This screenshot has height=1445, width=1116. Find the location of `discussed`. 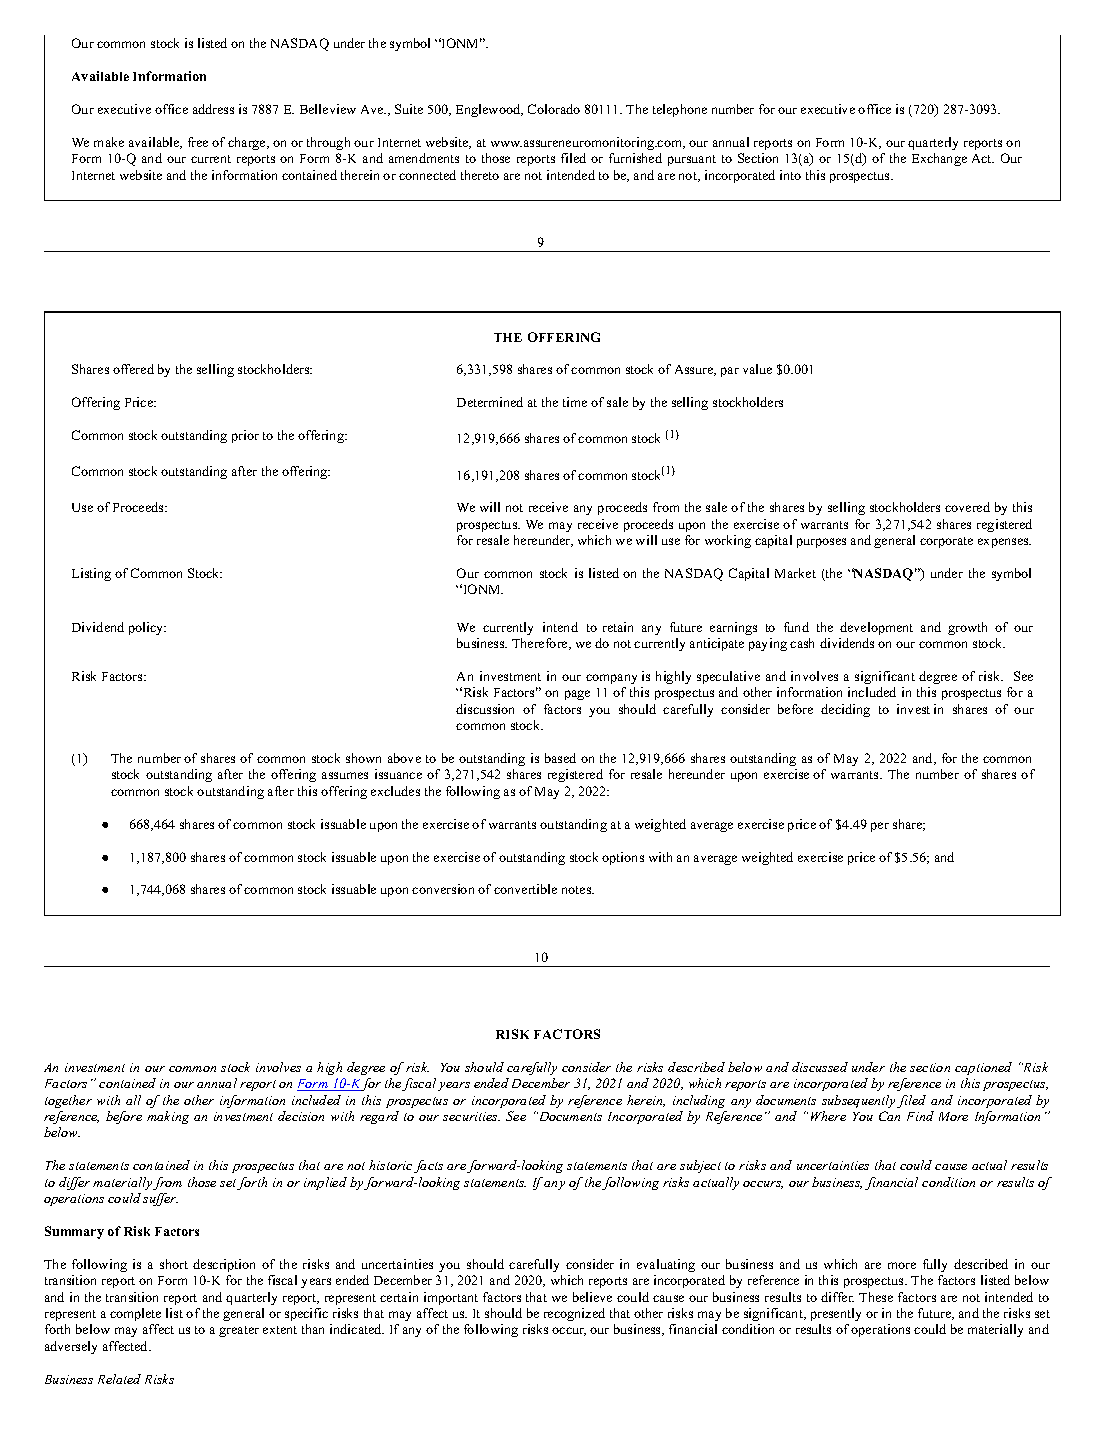

discussed is located at coordinates (820, 1067).
